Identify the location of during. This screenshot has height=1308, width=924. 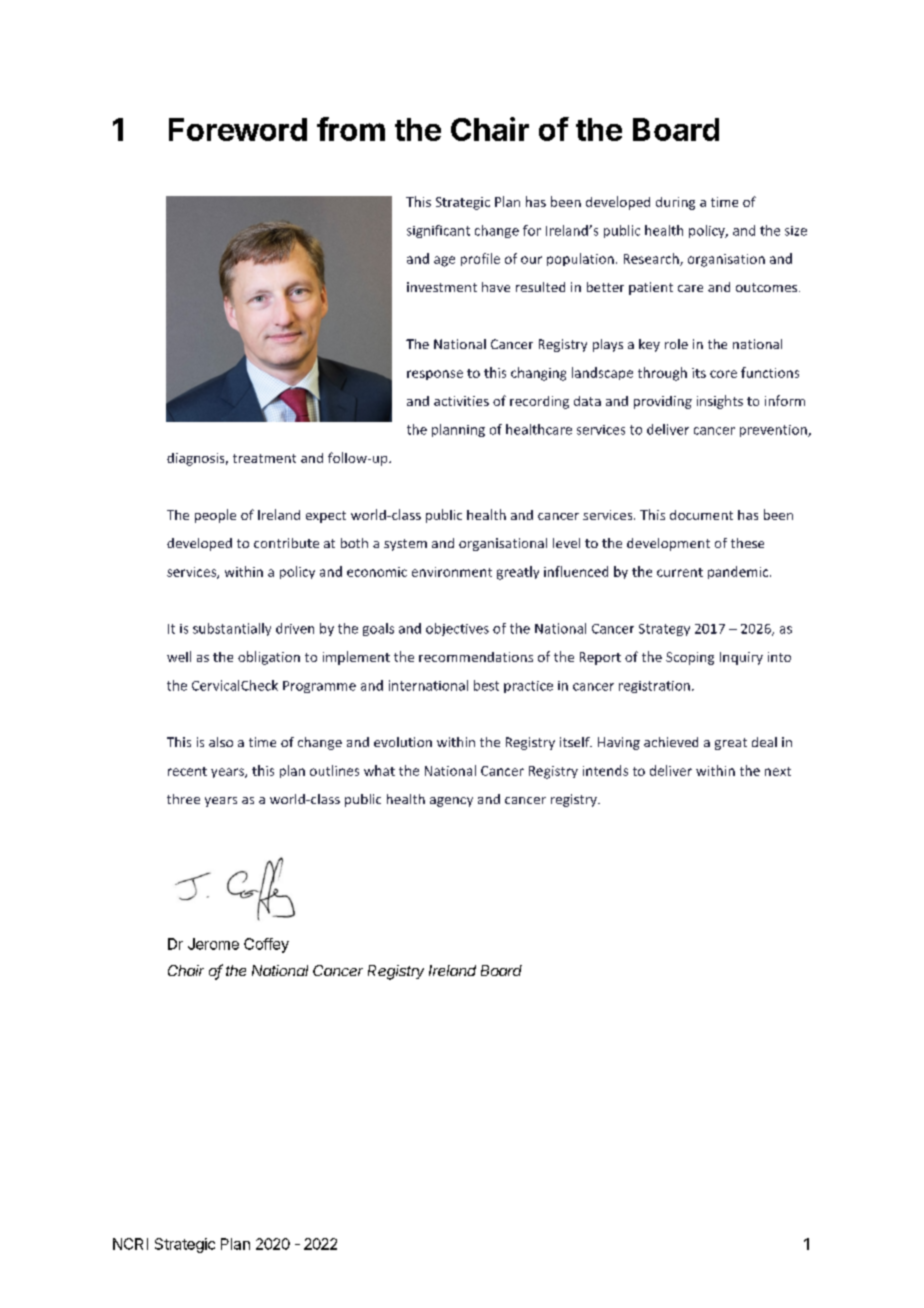
(675, 203).
